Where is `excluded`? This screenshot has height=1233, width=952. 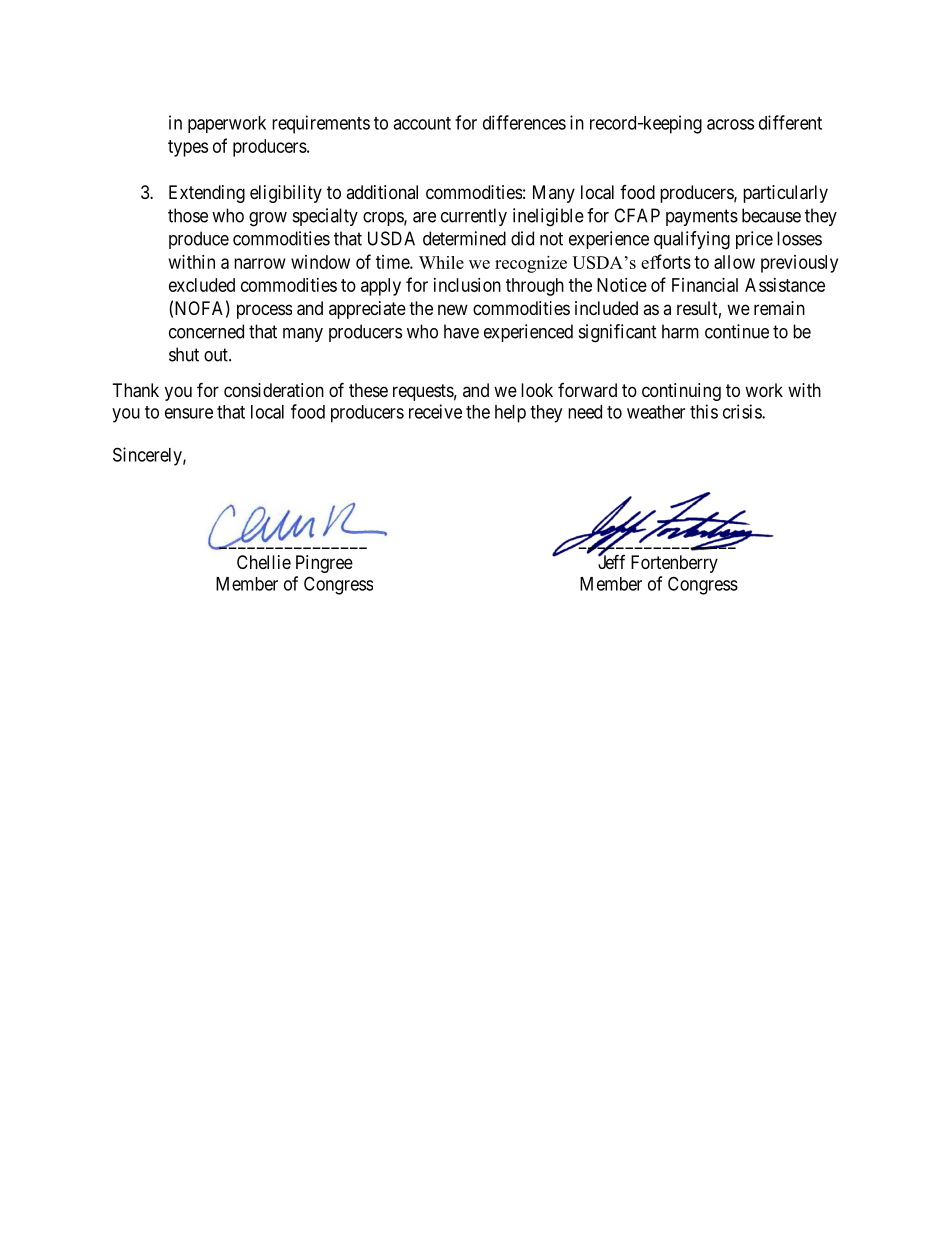
excluded is located at coordinates (202, 285).
